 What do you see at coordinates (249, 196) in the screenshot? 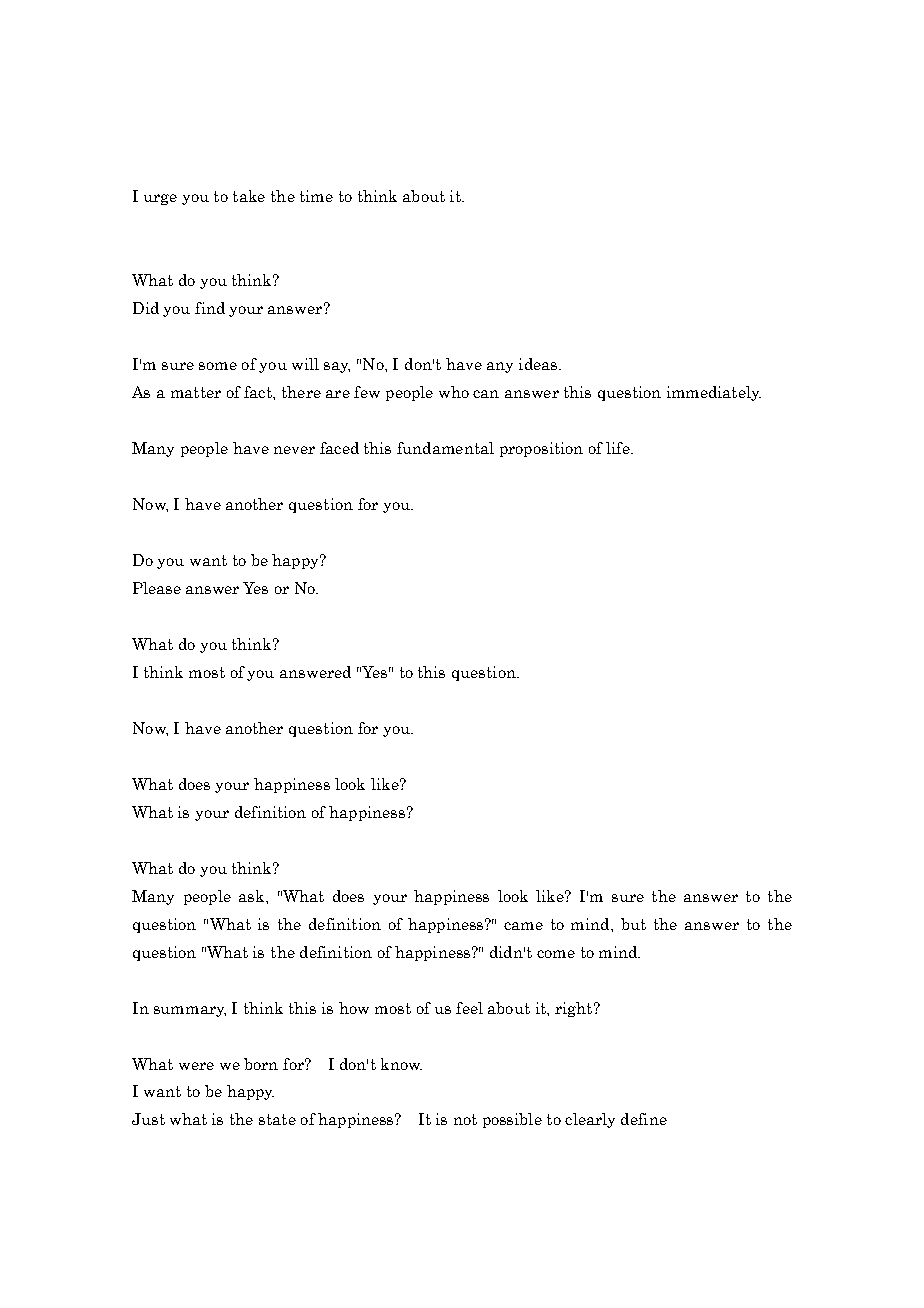
I see `take` at bounding box center [249, 196].
